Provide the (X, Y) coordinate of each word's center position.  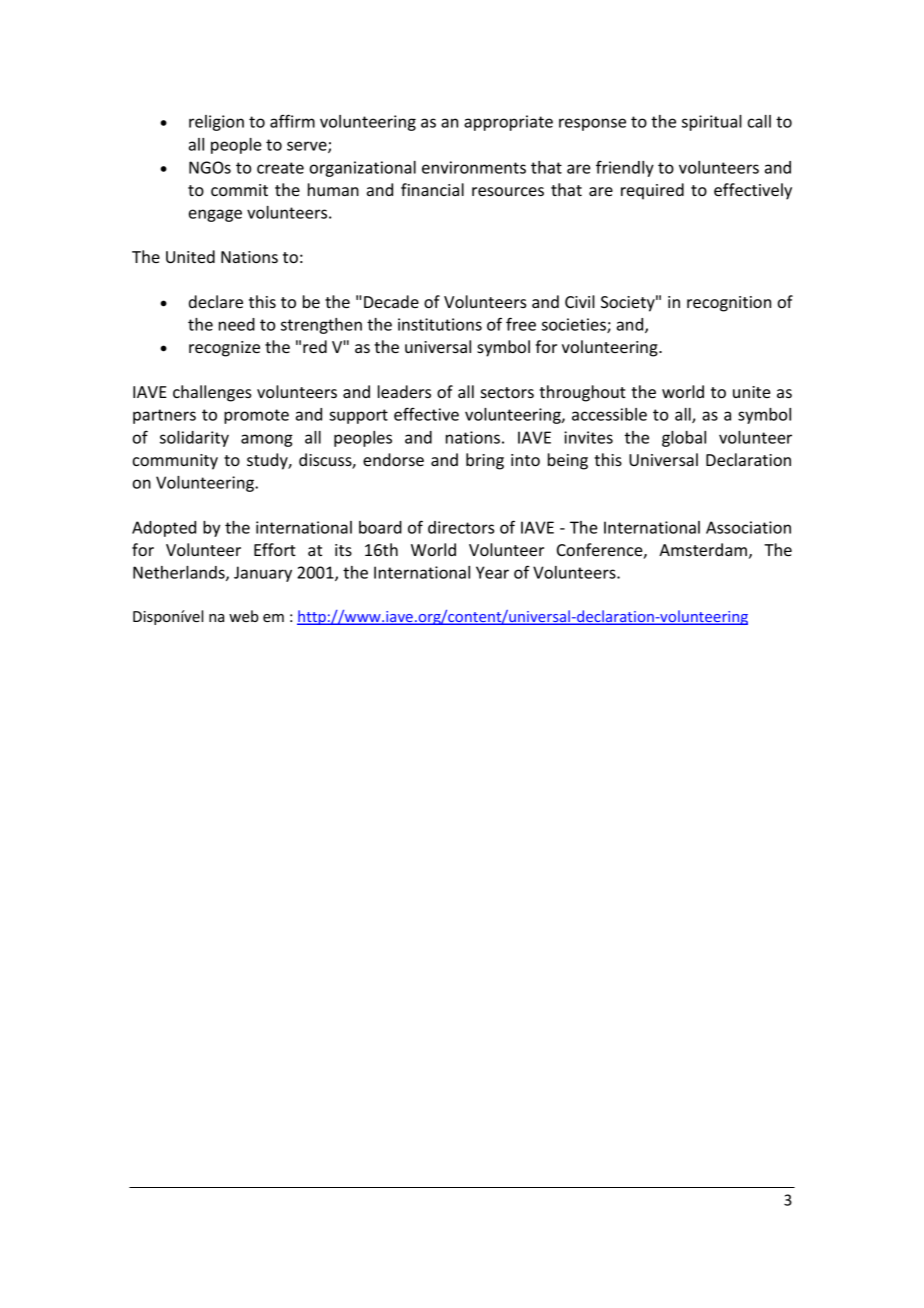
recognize (224, 349)
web (244, 616)
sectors (507, 392)
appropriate (508, 123)
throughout (582, 393)
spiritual (712, 123)
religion (216, 123)
